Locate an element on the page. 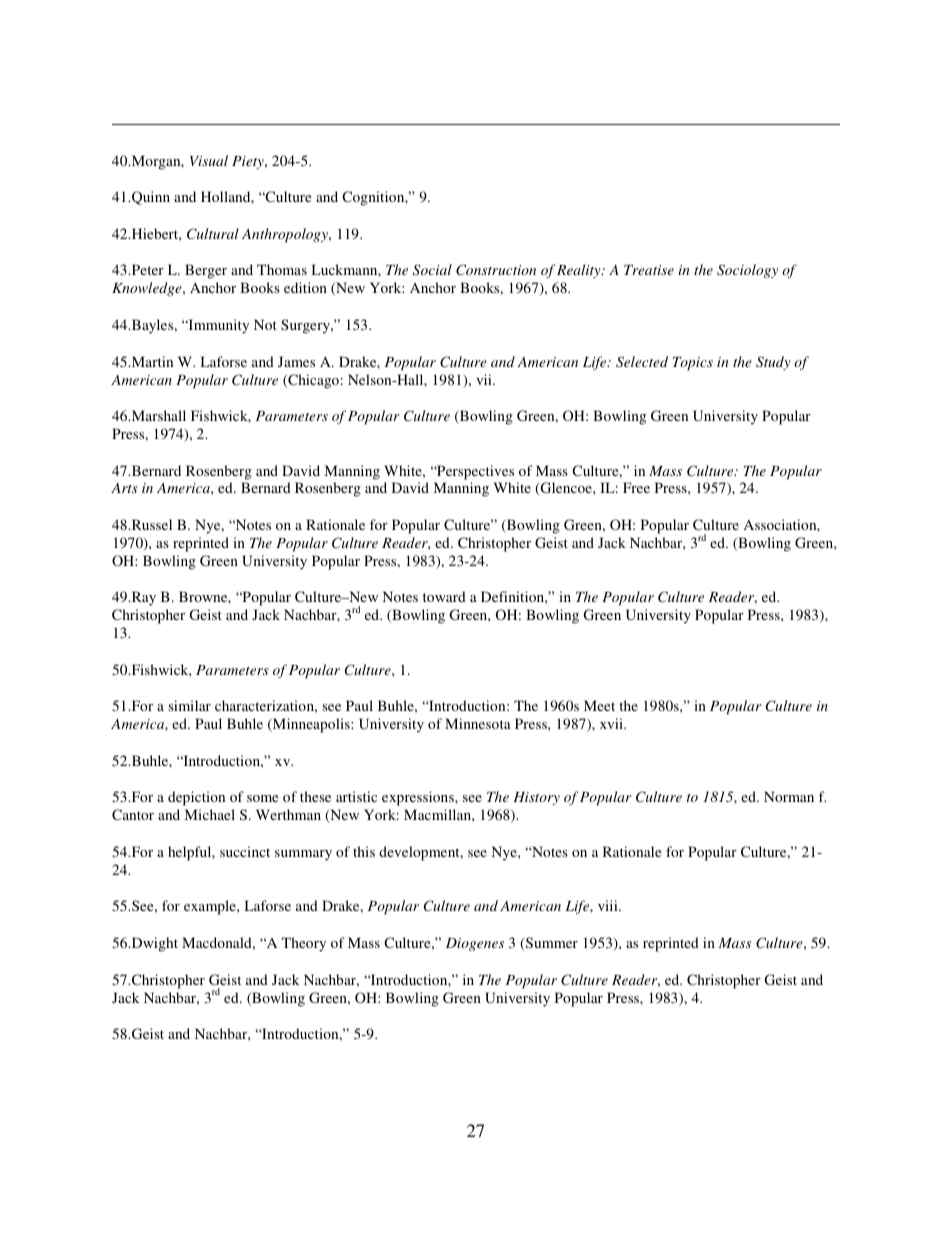  Theory is located at coordinates (303, 944).
